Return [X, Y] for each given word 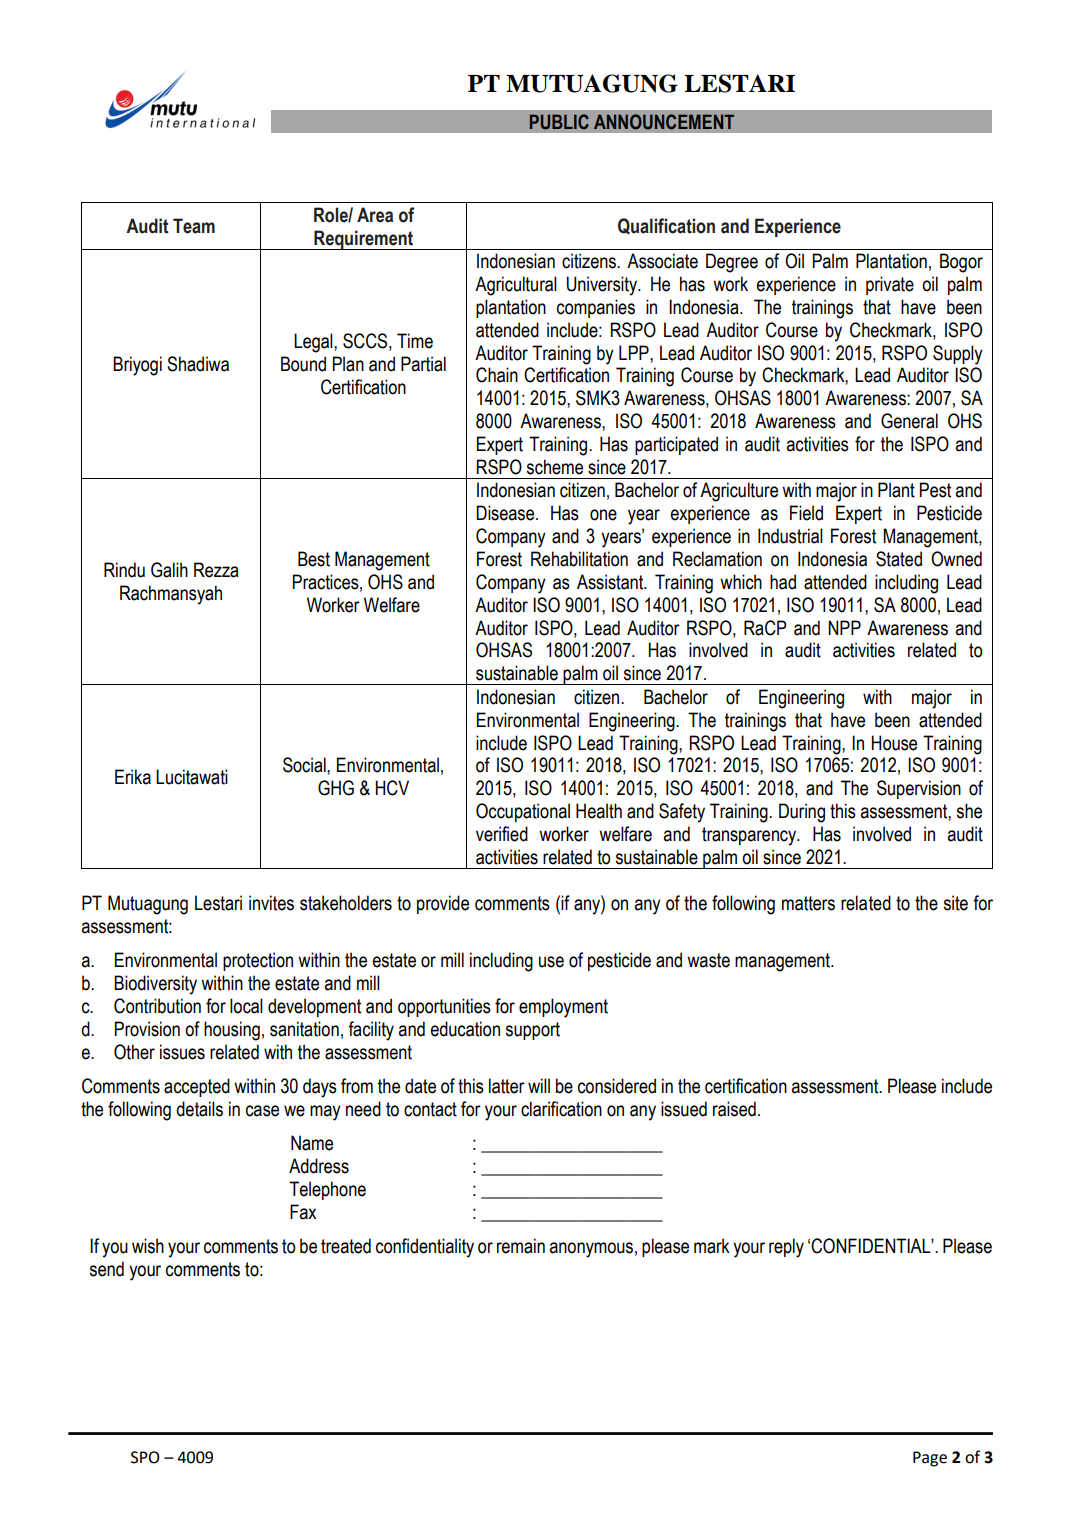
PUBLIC [559, 122]
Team [194, 226]
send [107, 1269]
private [890, 285]
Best [314, 559]
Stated [899, 559]
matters [808, 903]
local [246, 1006]
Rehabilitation [579, 559]
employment [563, 1008]
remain [521, 1246]
